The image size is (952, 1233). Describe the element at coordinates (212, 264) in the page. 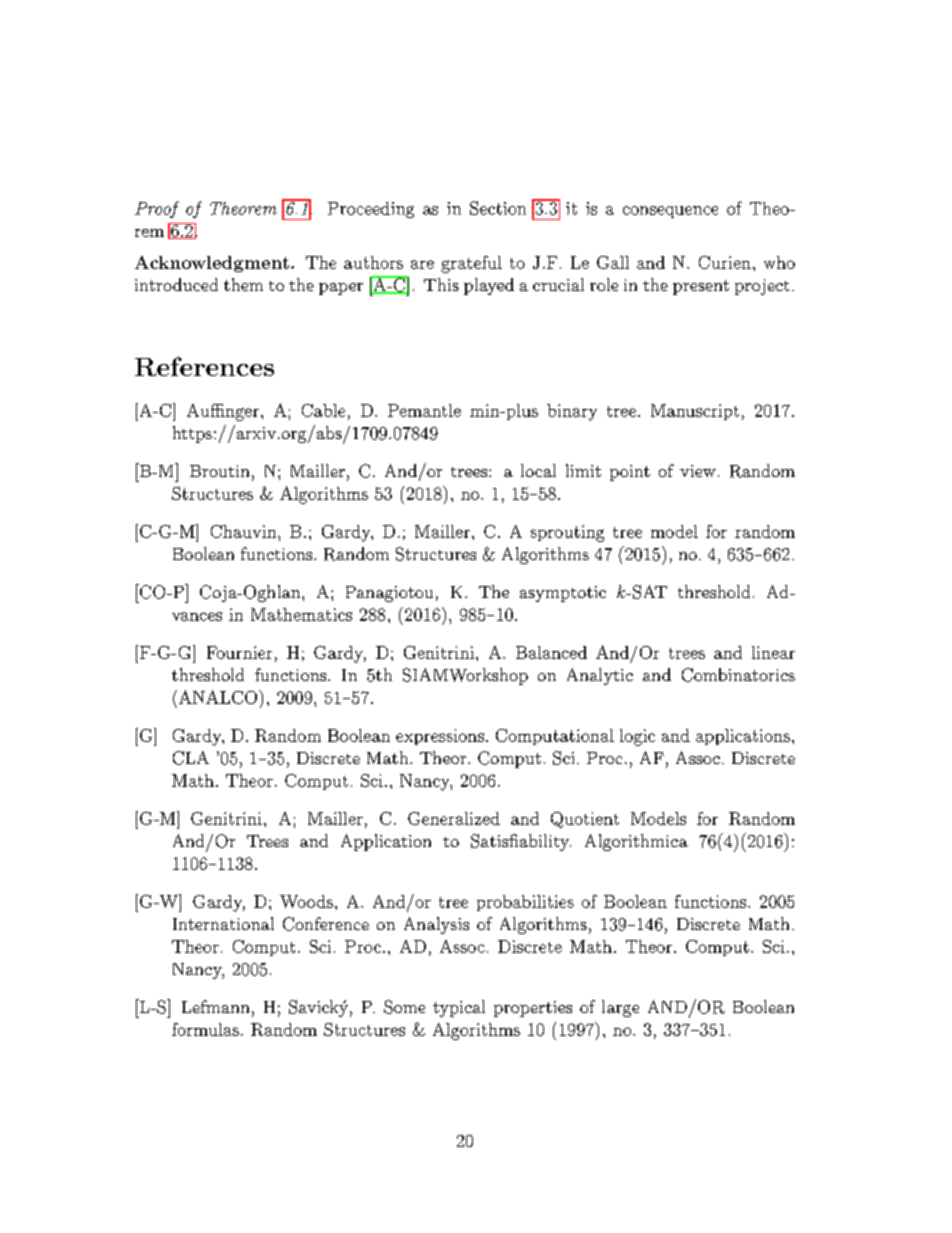

I see `Acknowledgment` at that location.
